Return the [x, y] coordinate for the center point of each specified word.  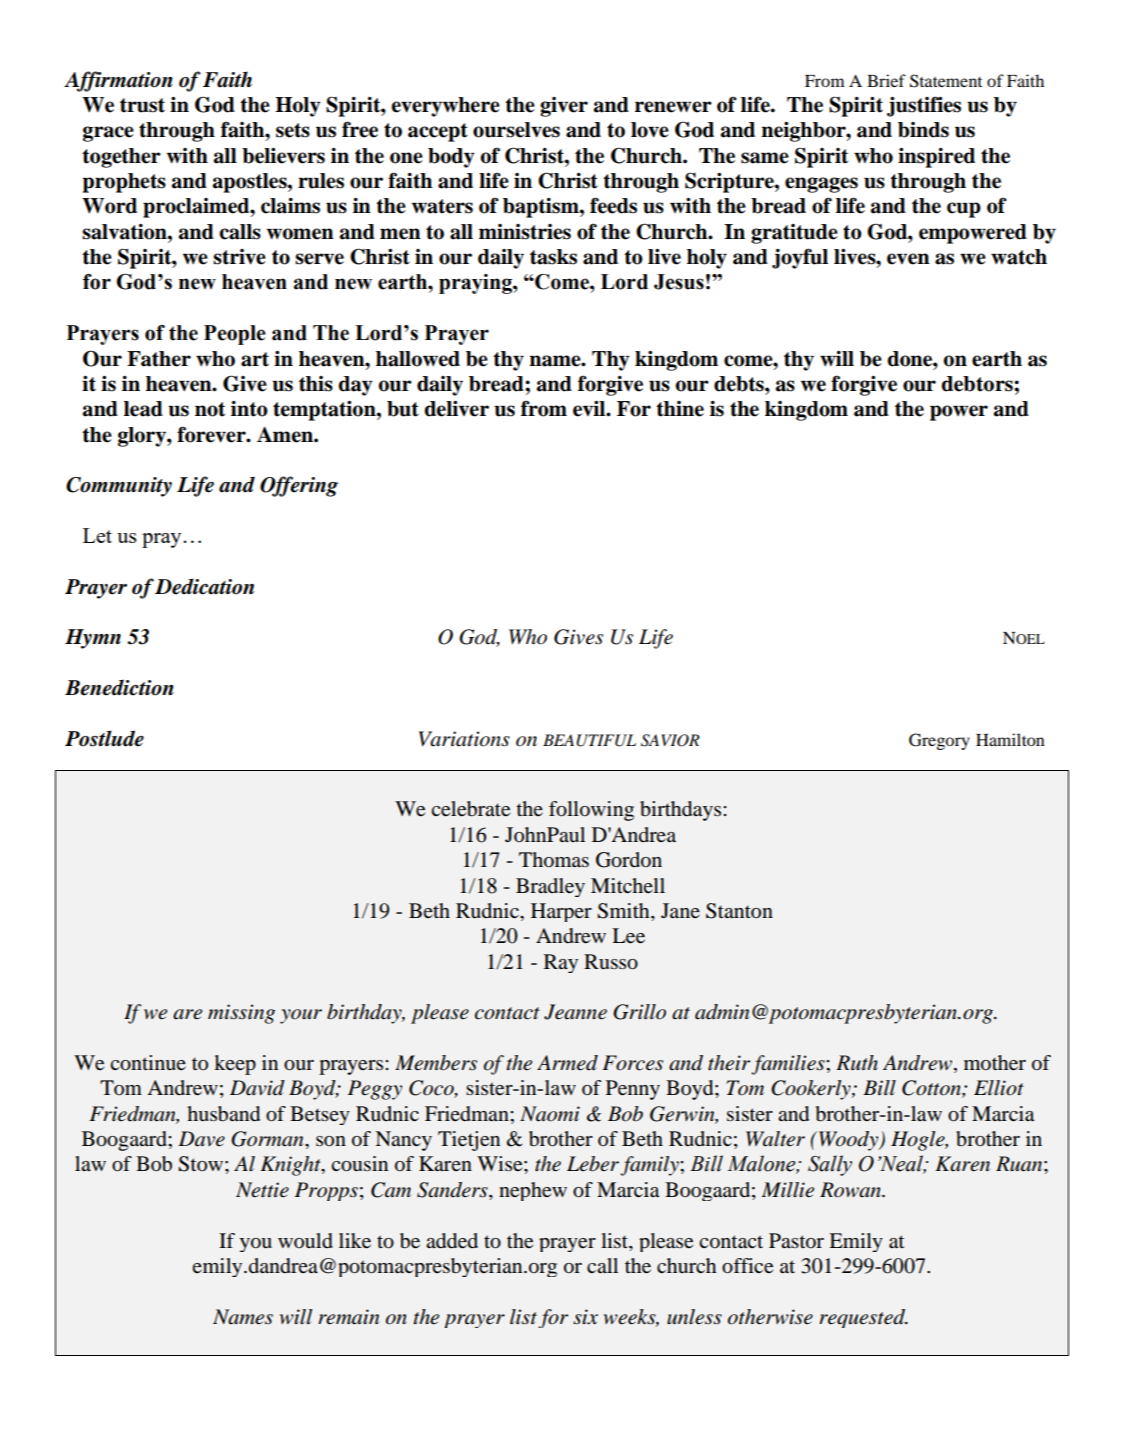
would [305, 1241]
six [585, 1317]
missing [241, 1014]
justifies [924, 106]
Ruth [857, 1062]
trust [142, 105]
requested [863, 1318]
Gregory [939, 741]
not [210, 409]
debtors [978, 384]
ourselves [516, 130]
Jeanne [575, 1012]
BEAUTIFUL [589, 740]
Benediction [119, 687]
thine [680, 409]
